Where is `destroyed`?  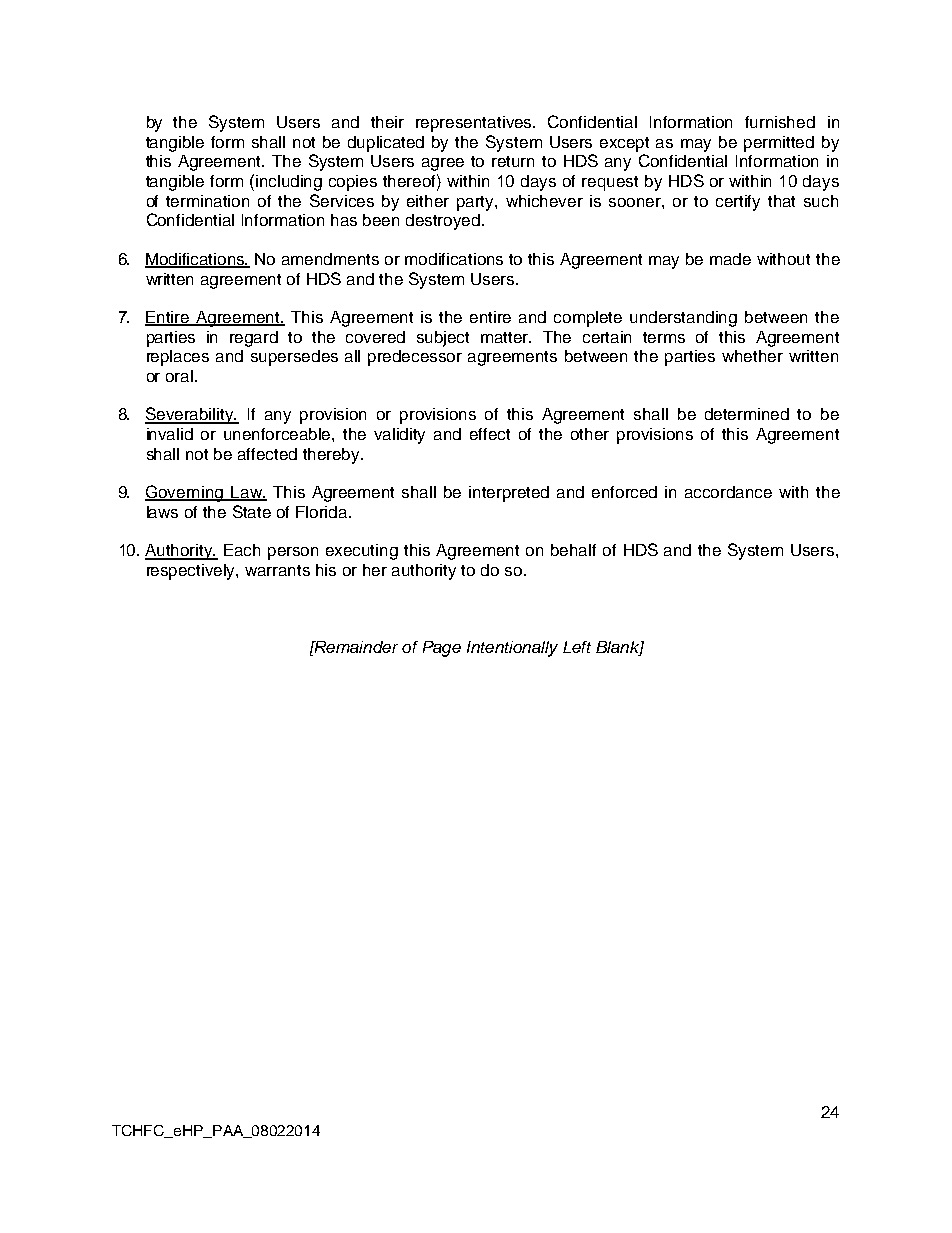
destroyed is located at coordinates (444, 222).
